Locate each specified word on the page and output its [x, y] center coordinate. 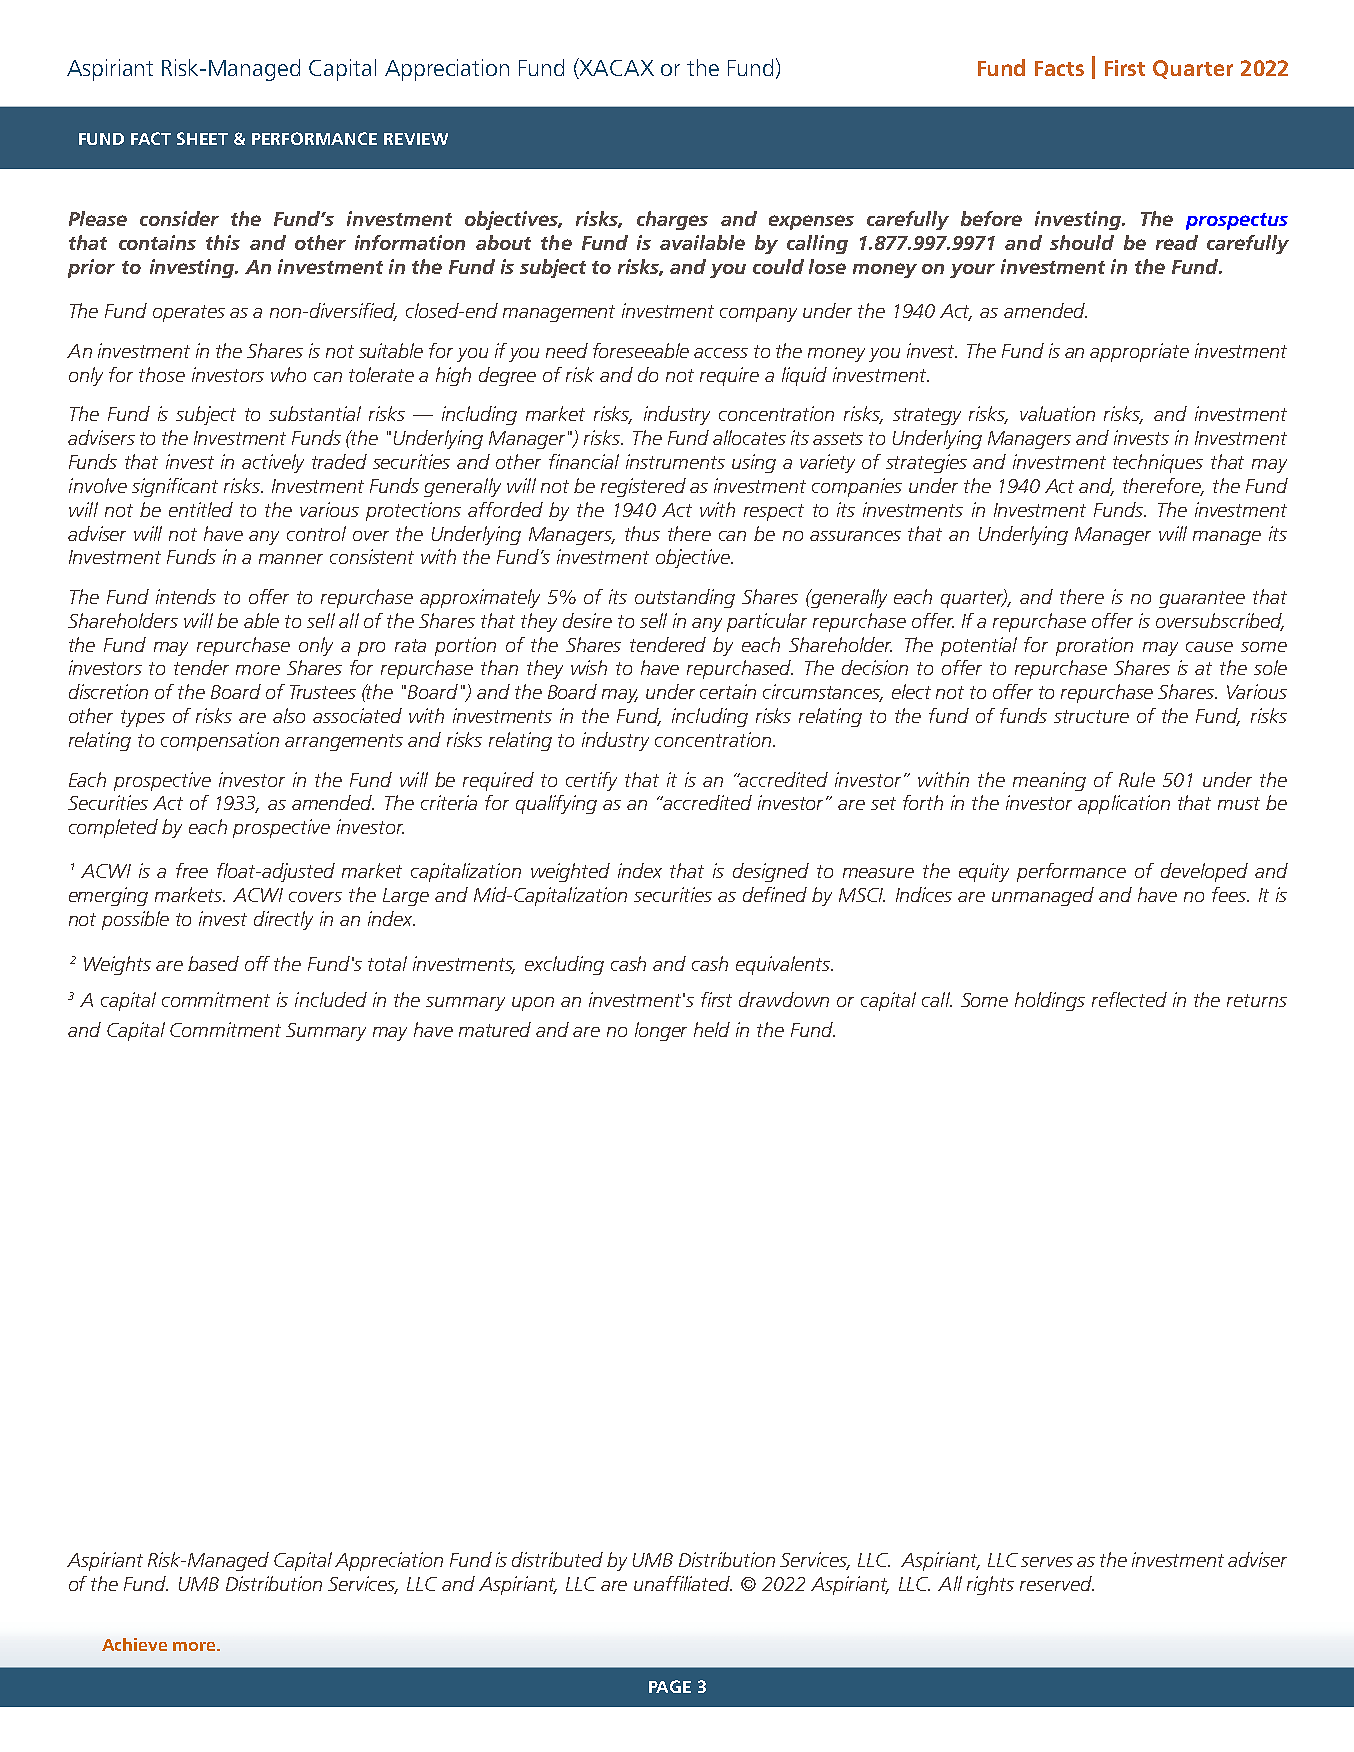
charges [672, 220]
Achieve [134, 1644]
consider [179, 218]
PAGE [670, 1686]
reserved [1057, 1583]
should [1082, 242]
